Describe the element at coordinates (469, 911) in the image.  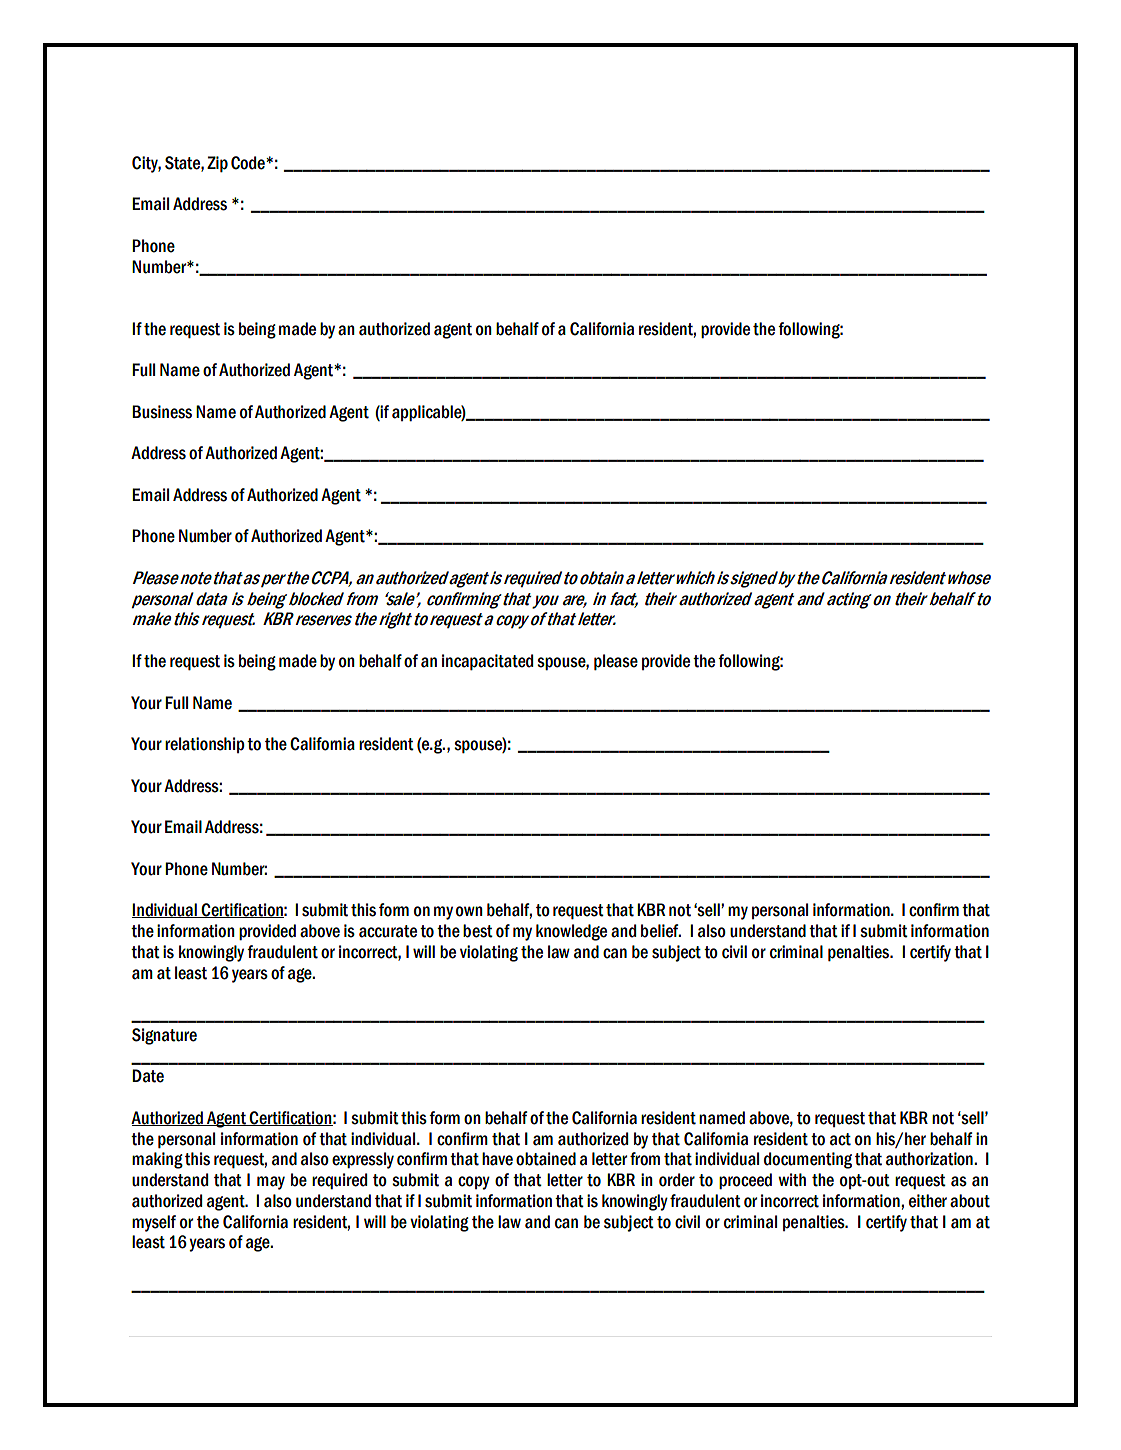
I see `own` at that location.
